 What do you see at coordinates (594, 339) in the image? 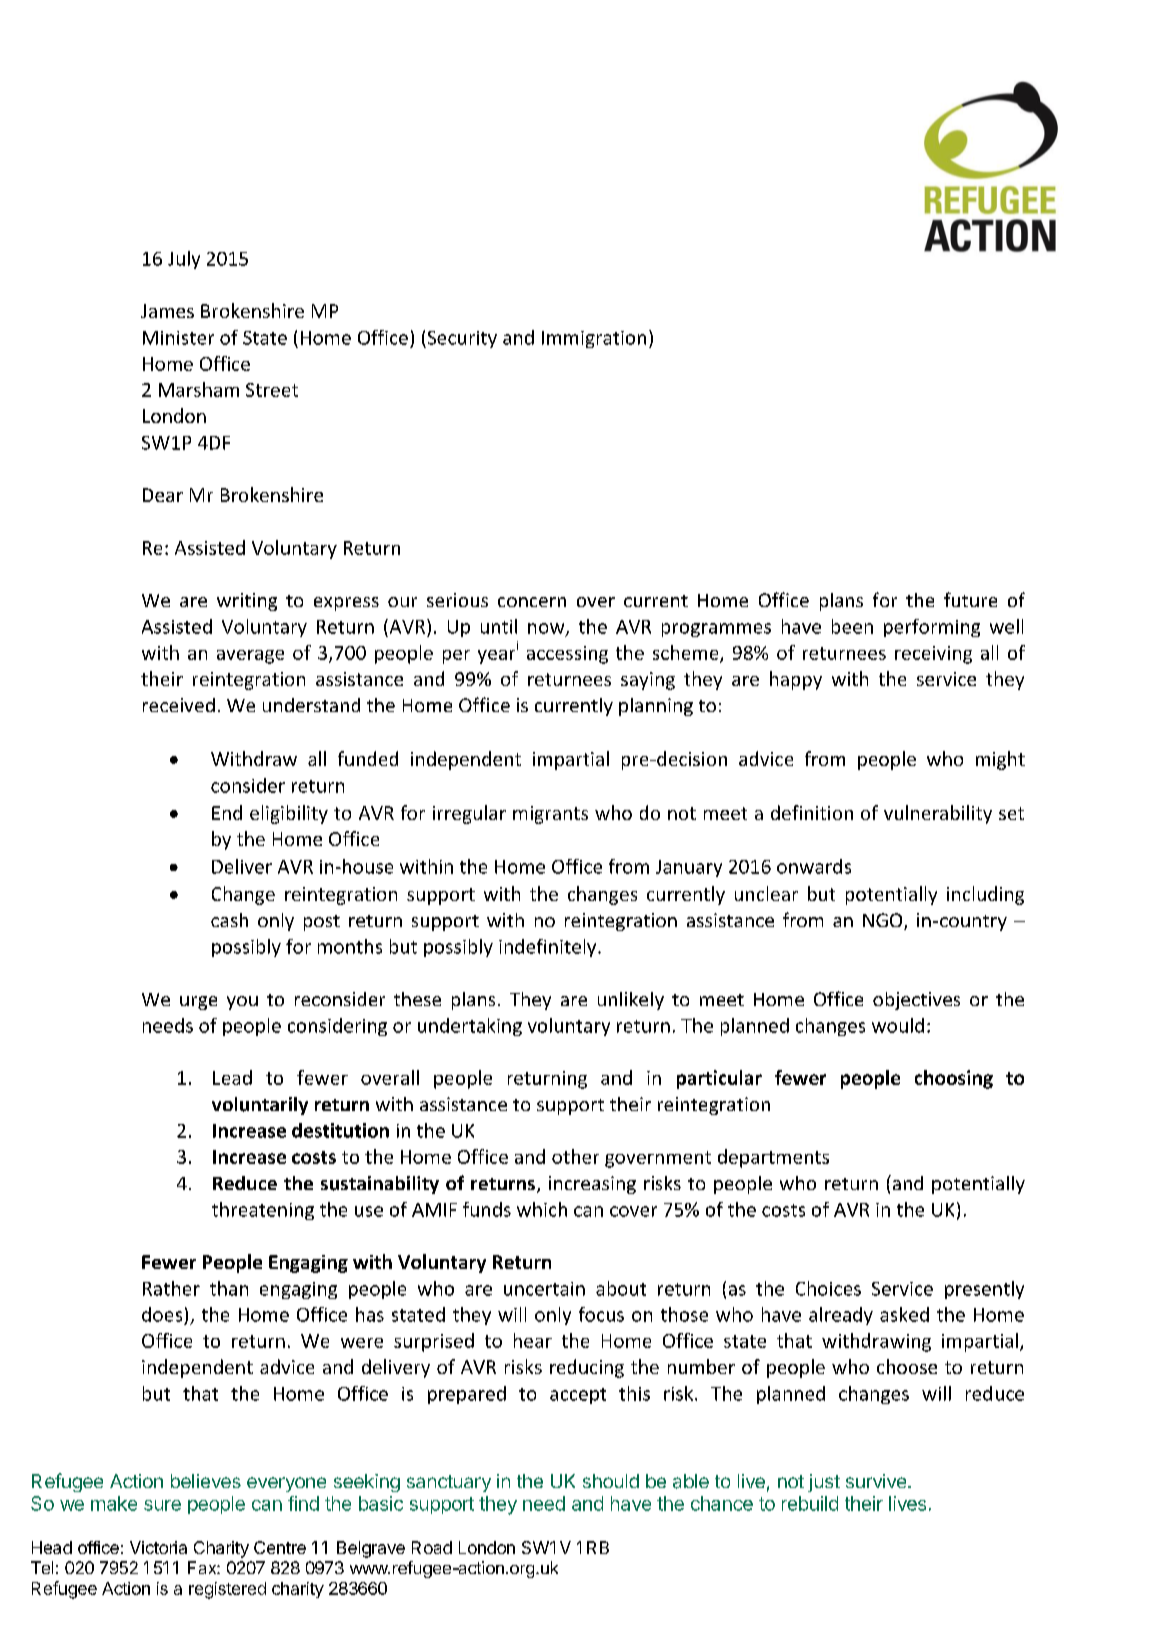
I see `Immigration` at bounding box center [594, 339].
